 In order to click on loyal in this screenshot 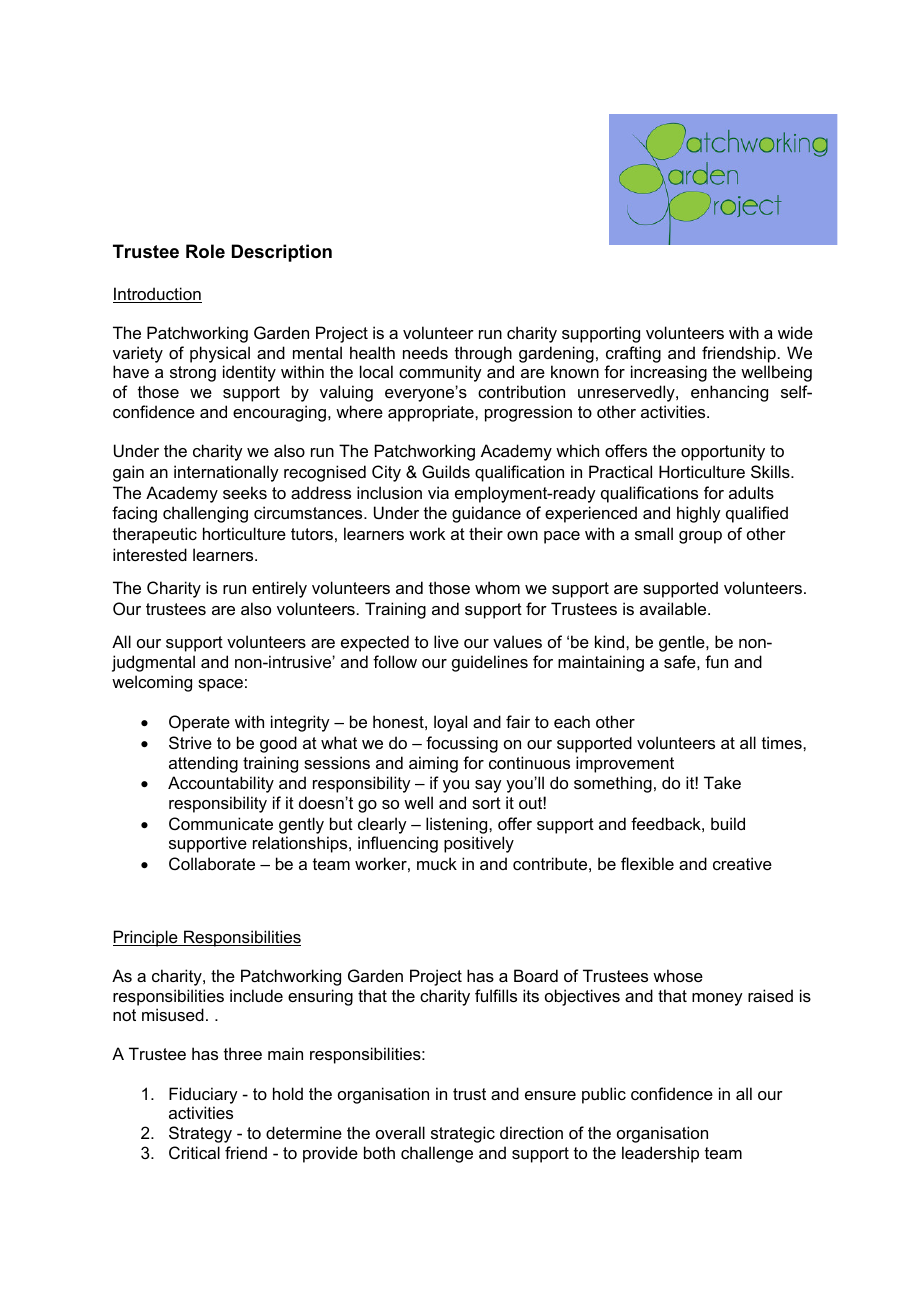, I will do `click(450, 723)`.
